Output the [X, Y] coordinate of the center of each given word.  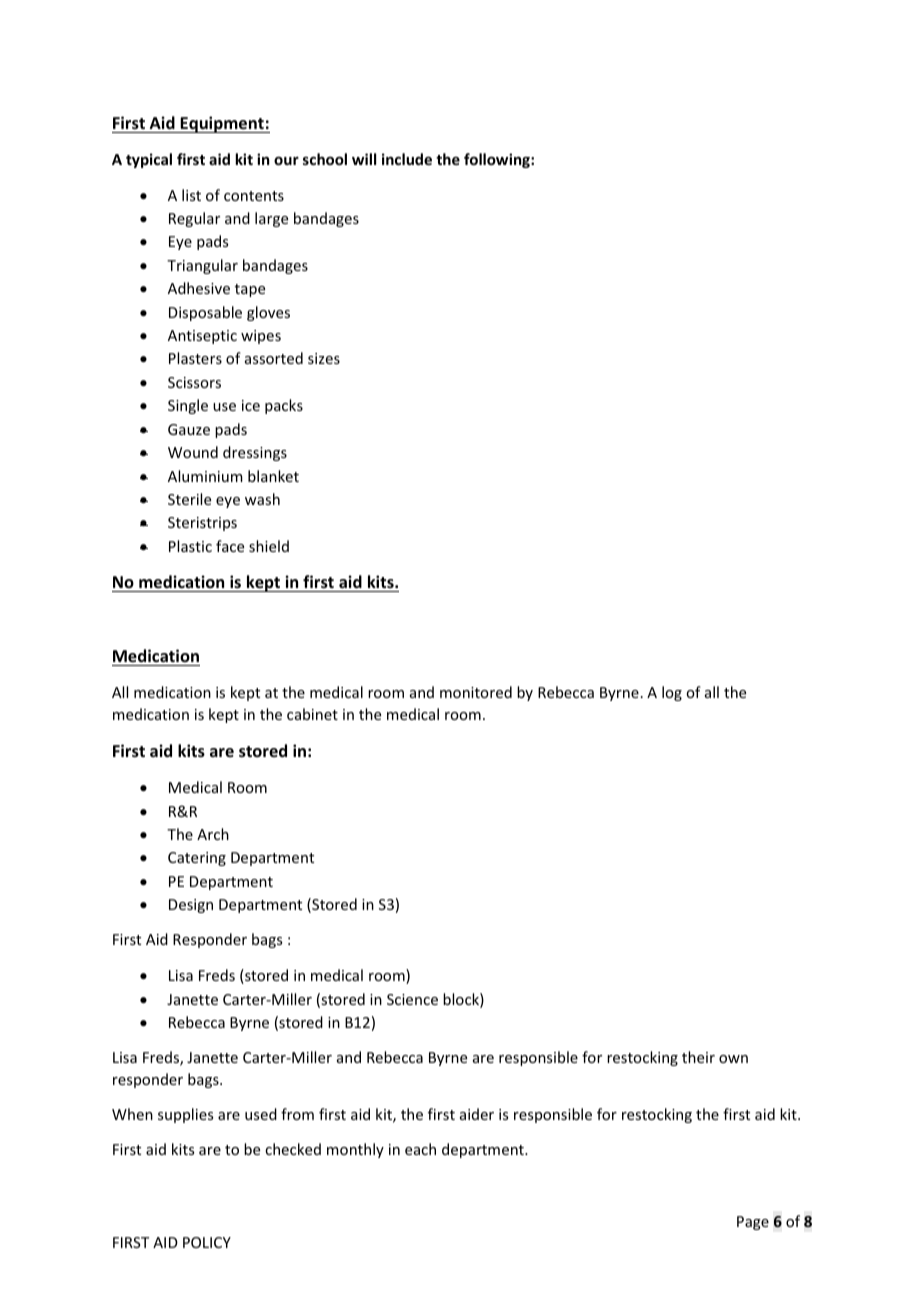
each [420, 1149]
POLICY [207, 1242]
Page [753, 1223]
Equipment [222, 124]
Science [412, 999]
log [672, 693]
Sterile [189, 499]
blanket [273, 476]
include [407, 159]
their [698, 1057]
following [498, 160]
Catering [197, 859]
